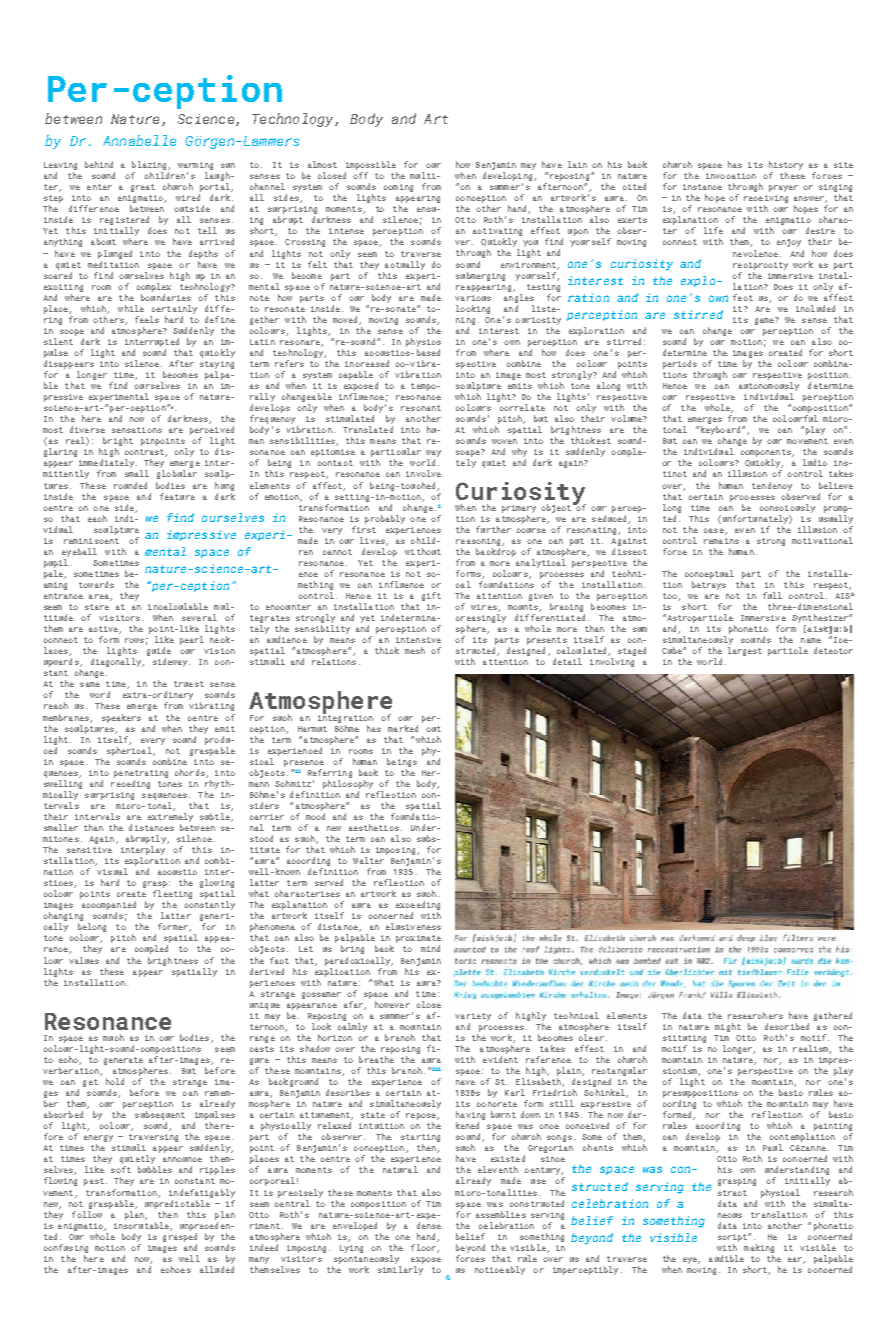 The image size is (896, 1338). Describe the element at coordinates (745, 651) in the screenshot. I see `largest` at that location.
